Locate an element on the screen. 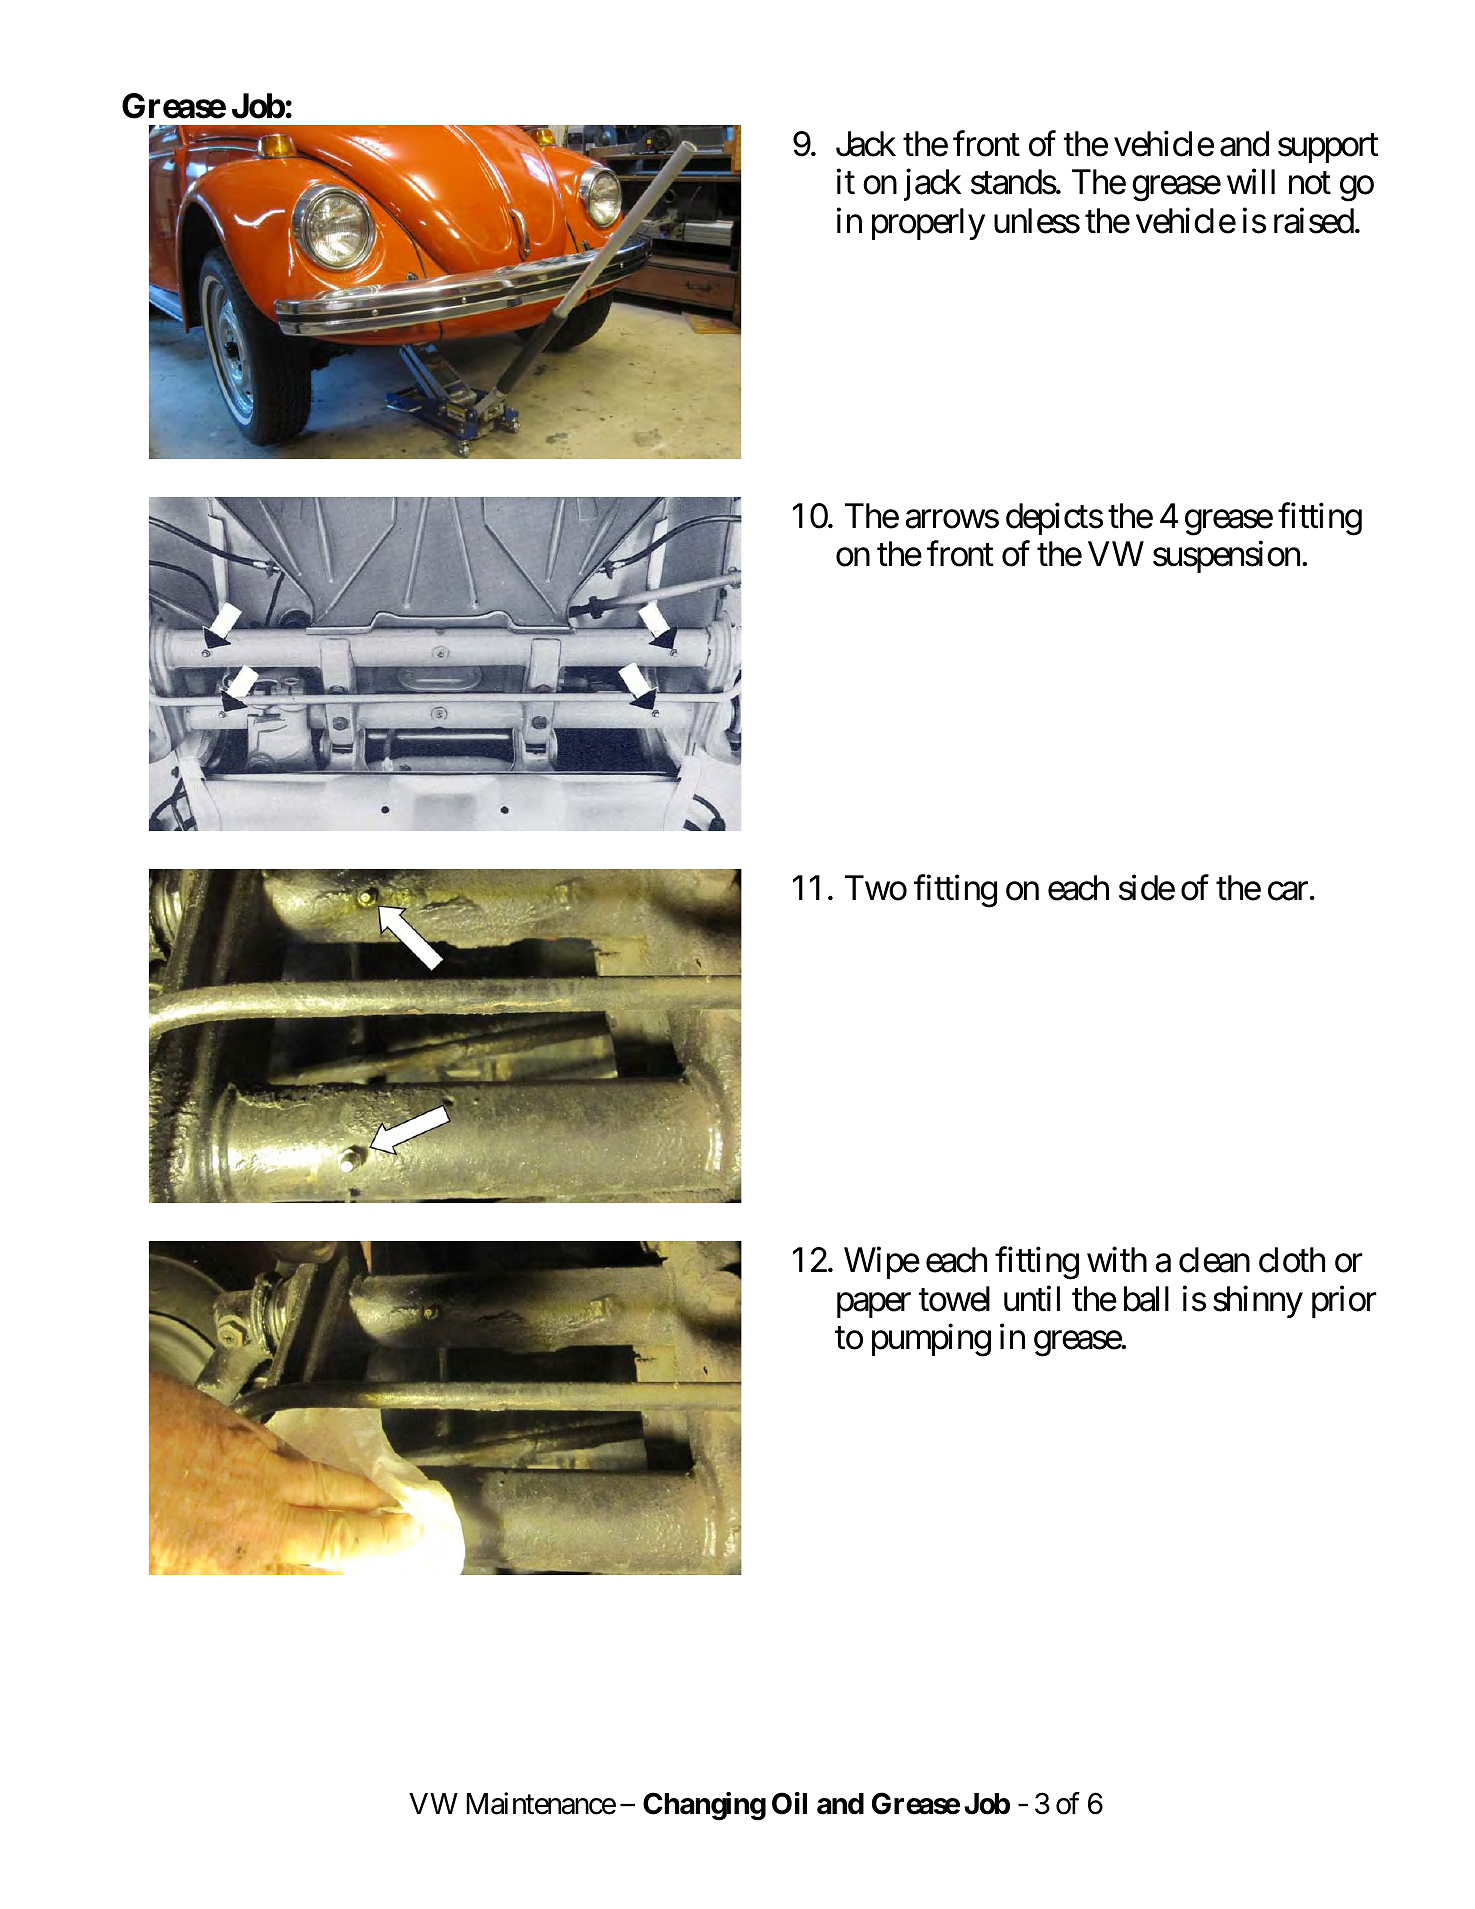 This screenshot has height=1909, width=1475. suspension is located at coordinates (1226, 557).
